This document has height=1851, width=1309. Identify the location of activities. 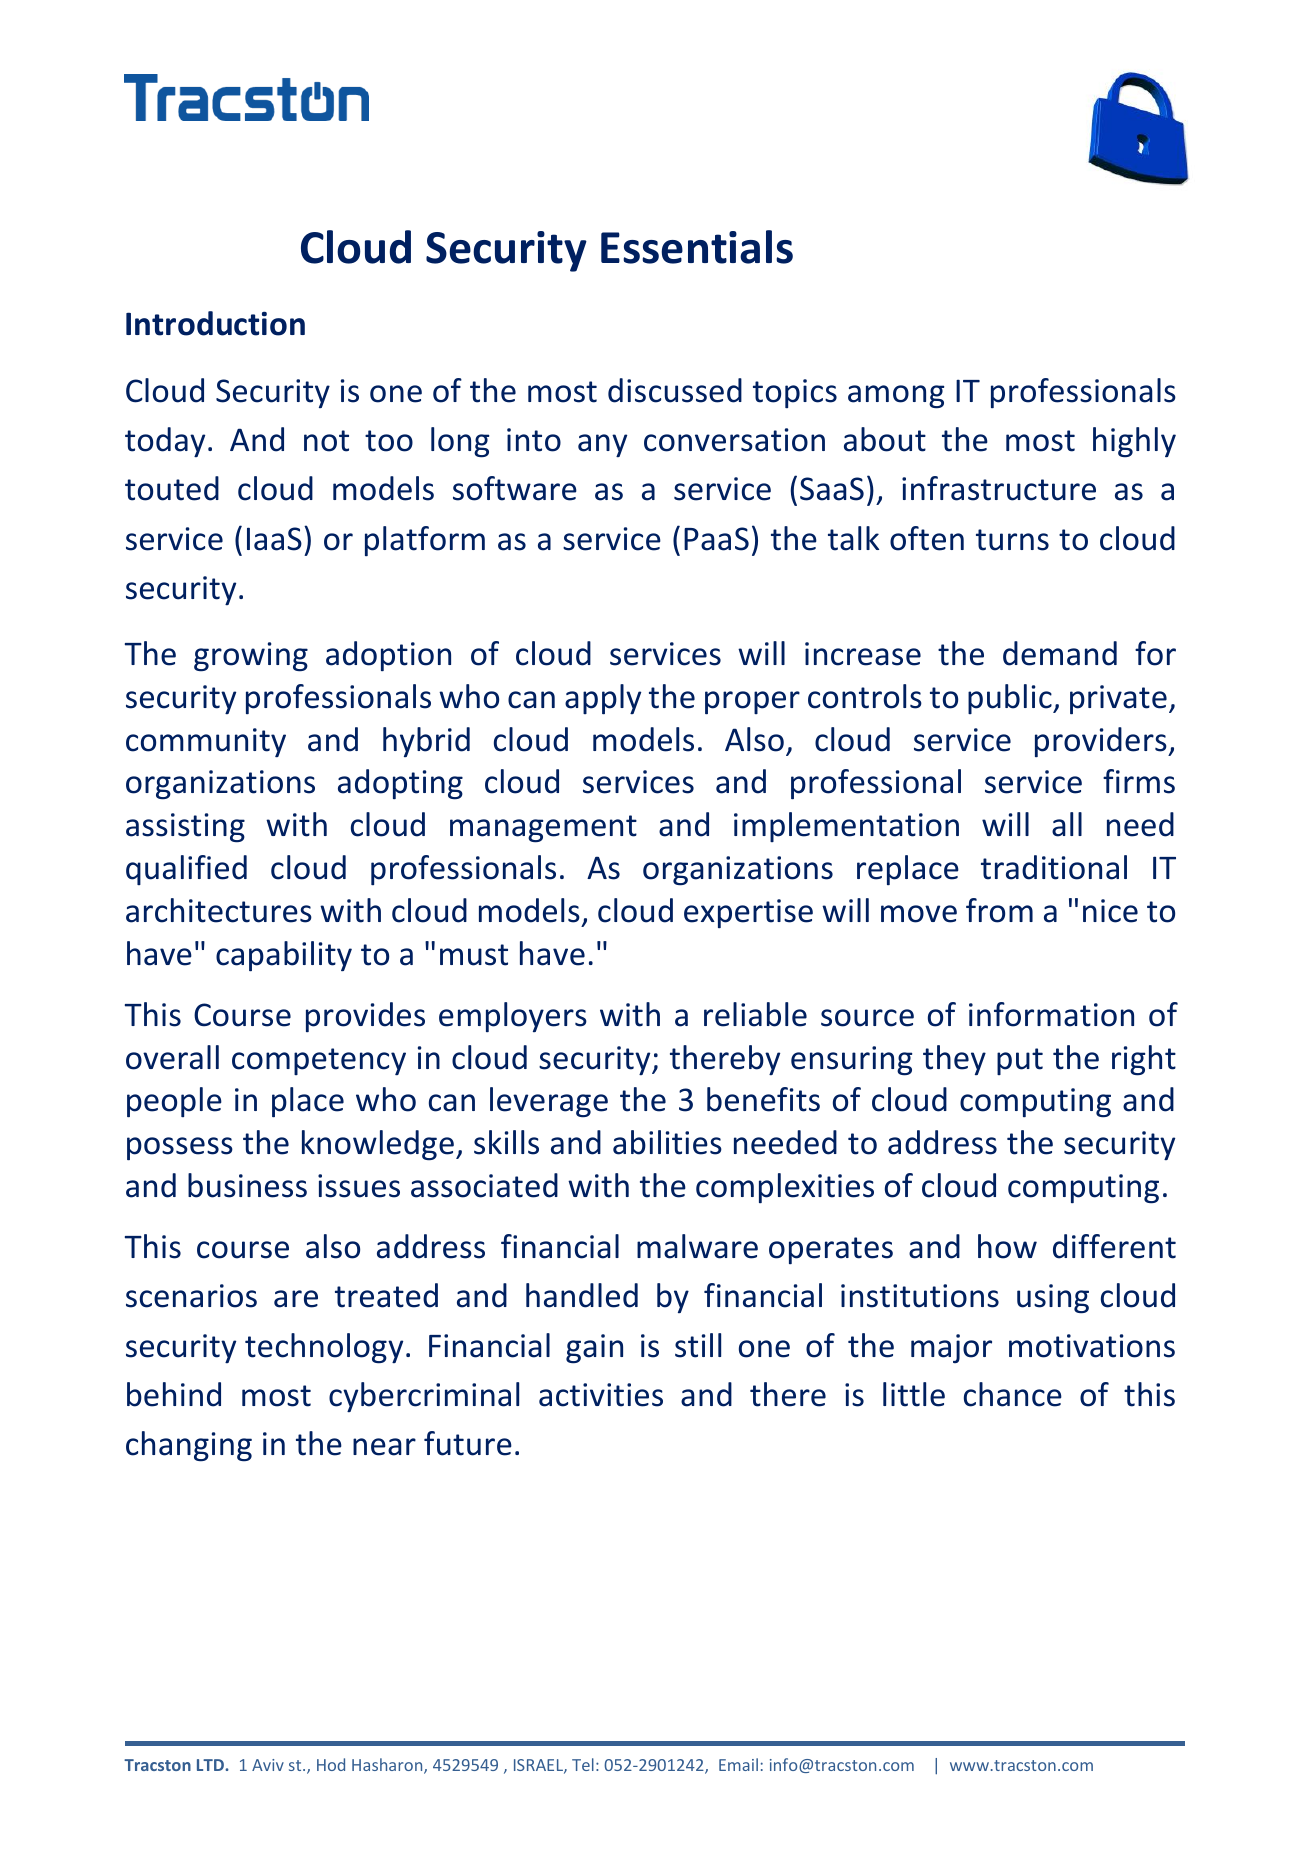
(601, 1395).
